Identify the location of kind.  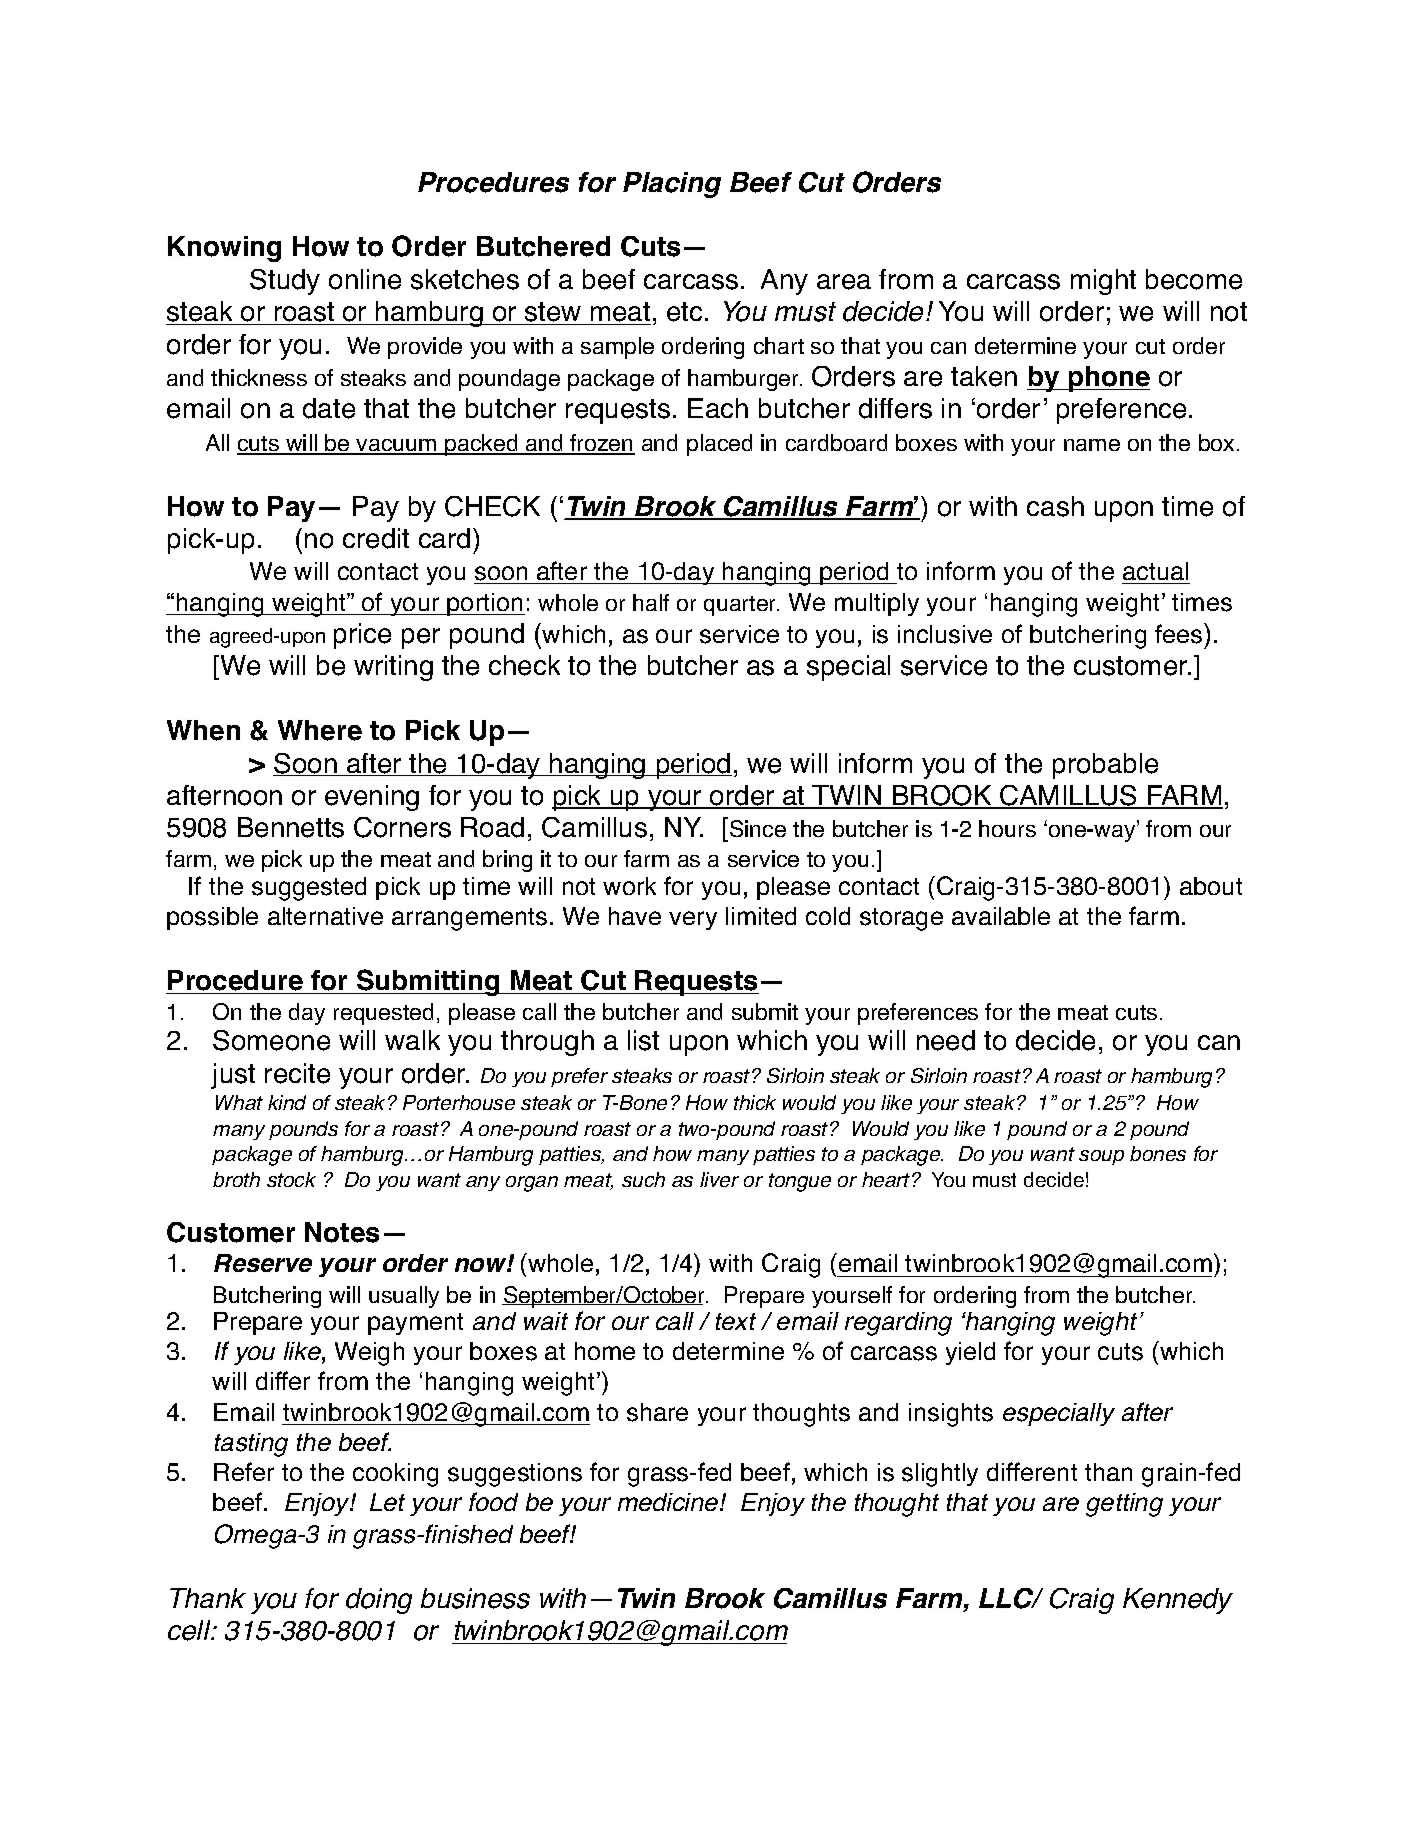
(287, 1102).
